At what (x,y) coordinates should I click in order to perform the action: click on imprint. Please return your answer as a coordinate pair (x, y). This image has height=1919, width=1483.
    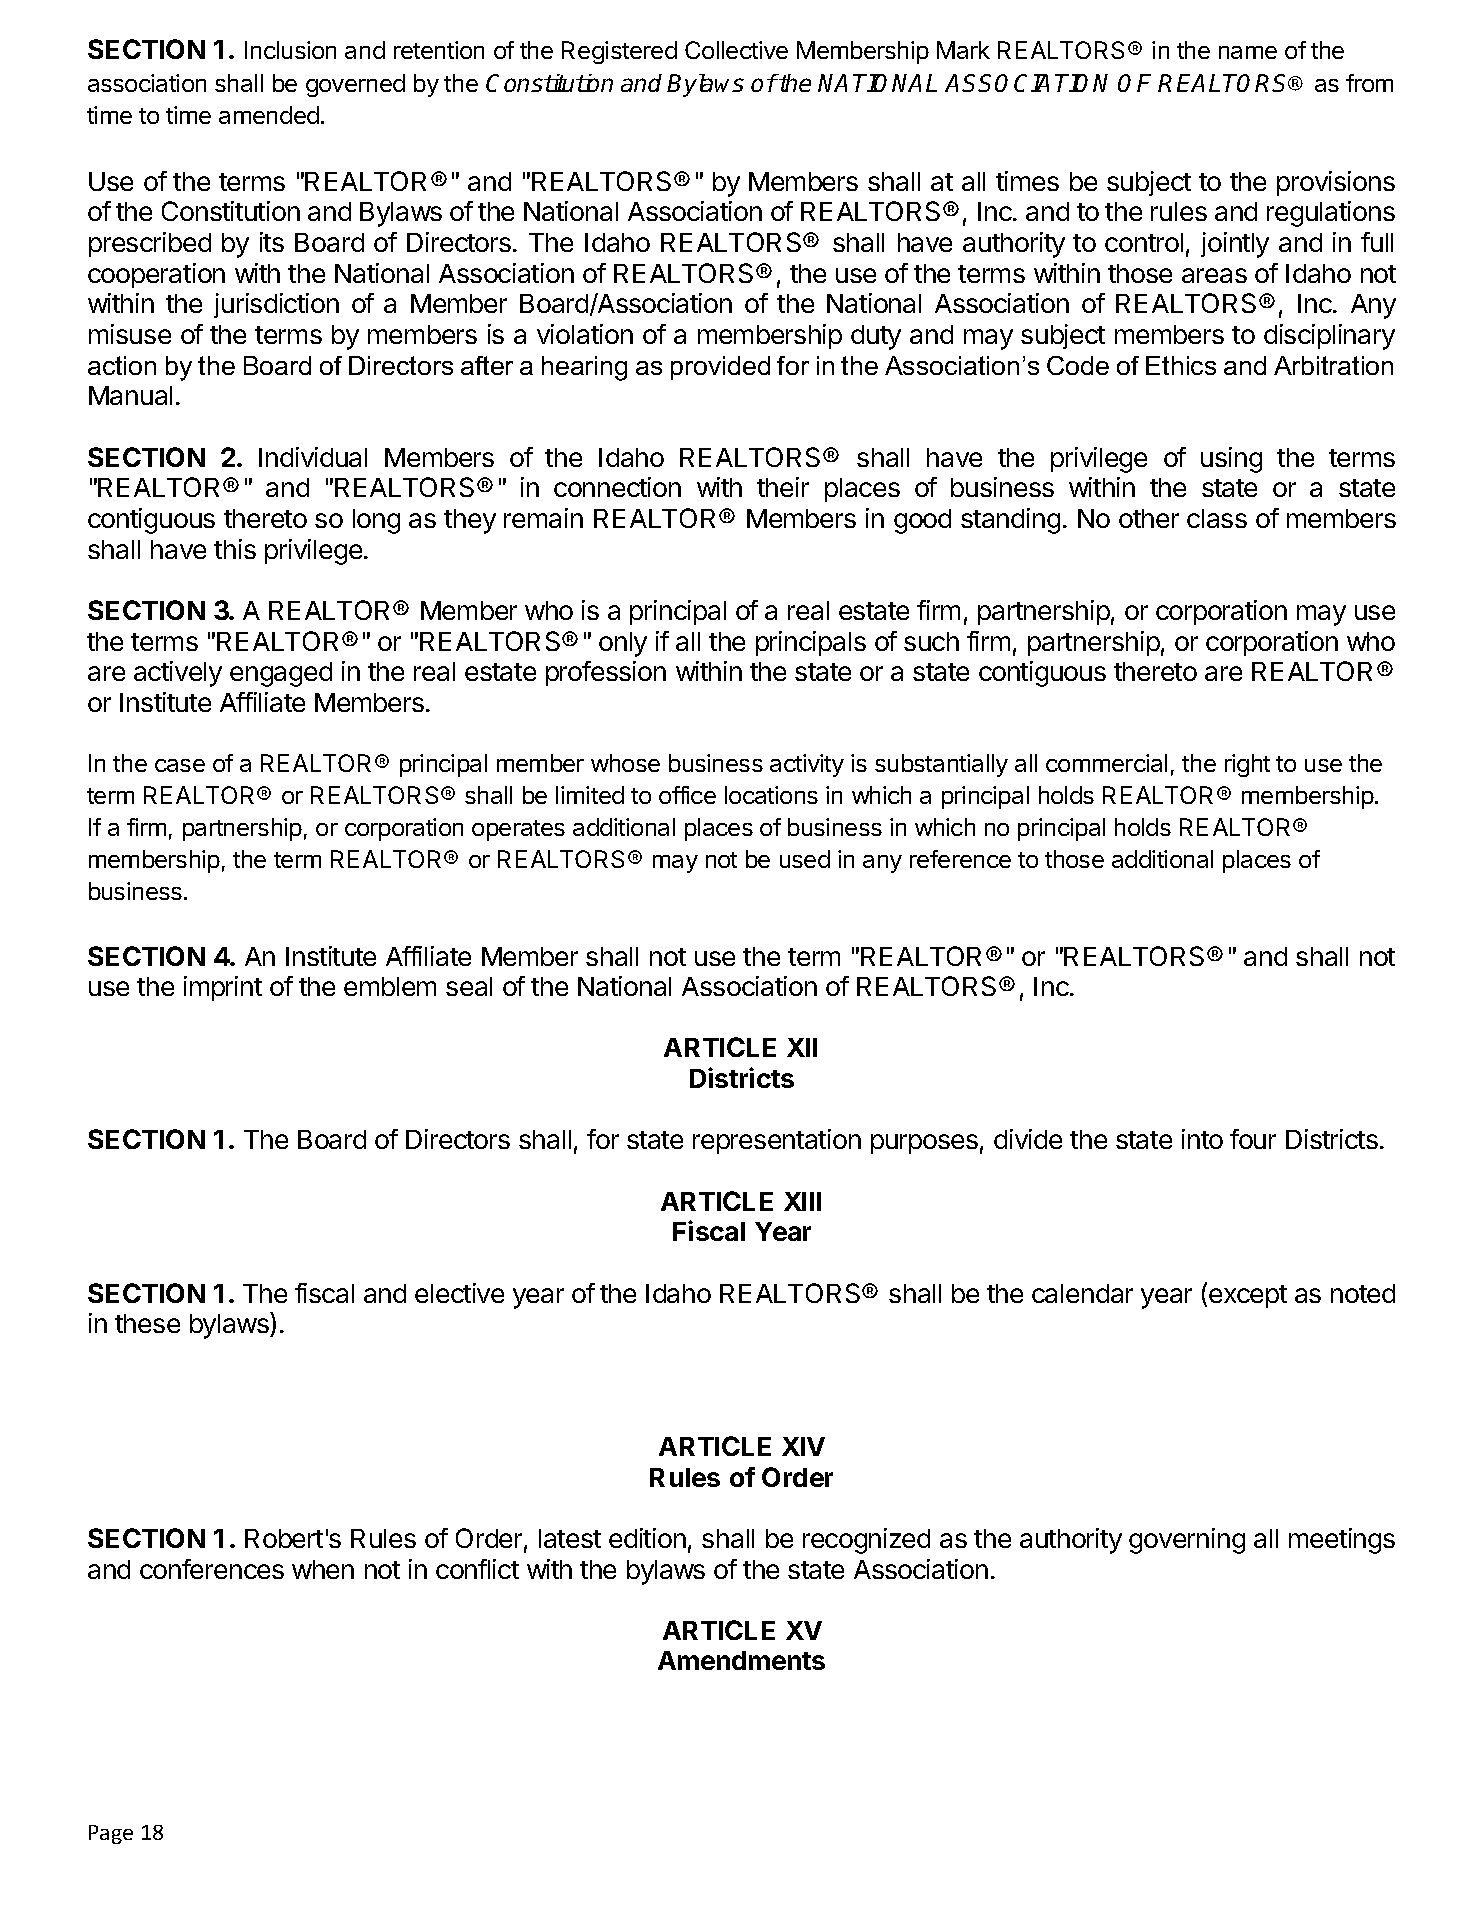
    Looking at the image, I should click on (223, 988).
